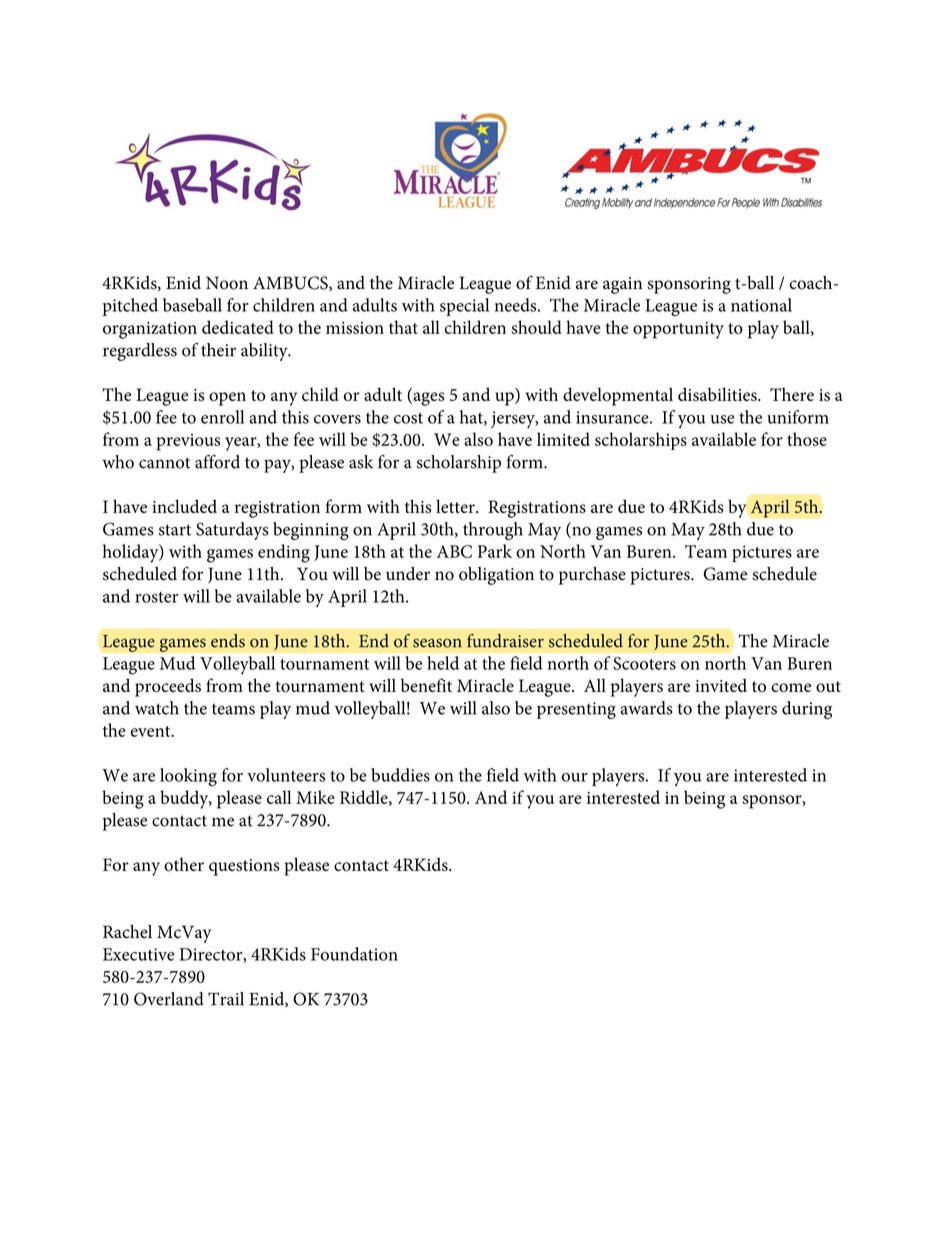 Image resolution: width=952 pixels, height=1233 pixels. I want to click on Trail, so click(226, 999).
